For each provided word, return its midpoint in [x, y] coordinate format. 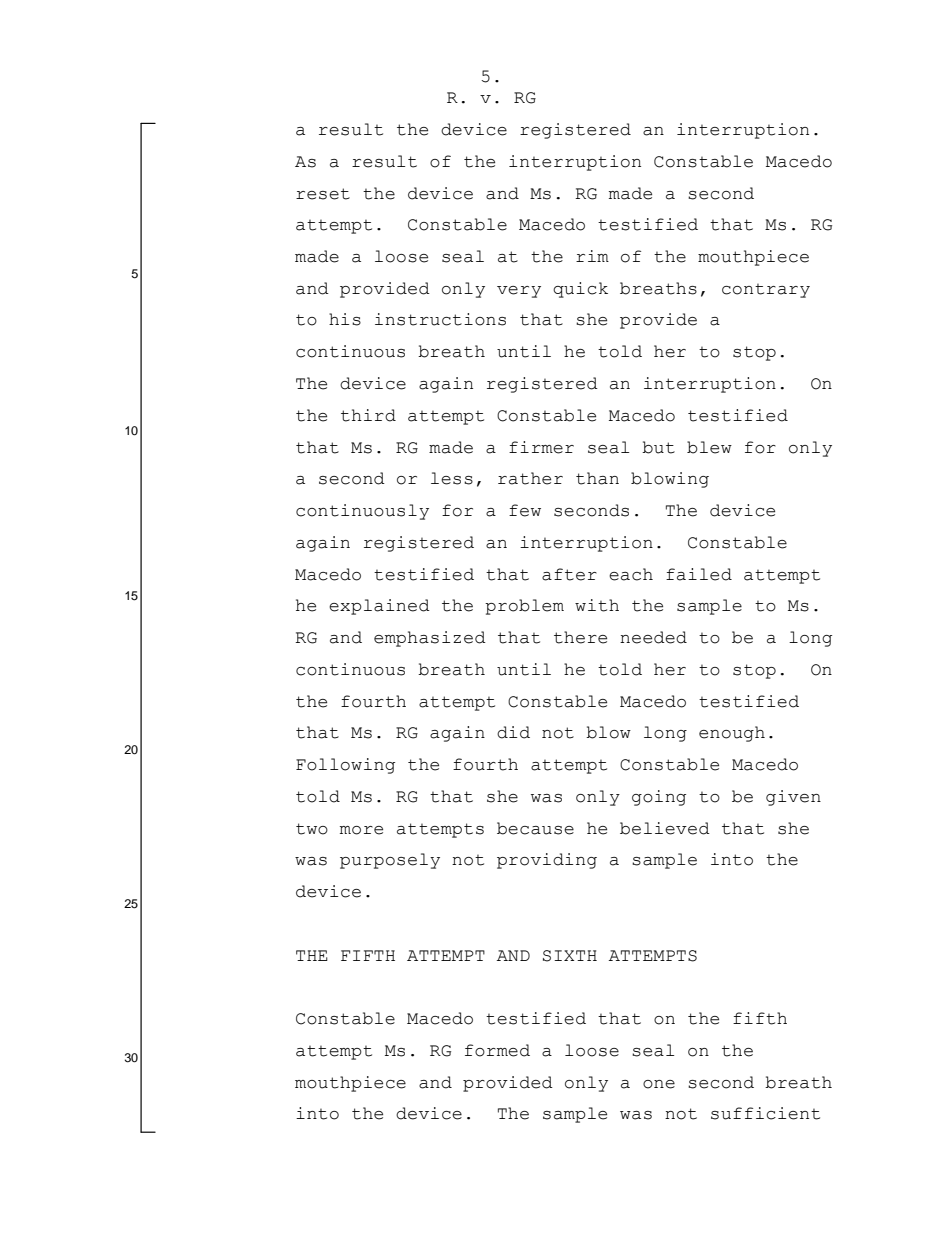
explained [379, 607]
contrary [766, 291]
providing [547, 861]
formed [497, 1050]
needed [653, 637]
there [580, 637]
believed [665, 828]
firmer [541, 447]
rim [592, 256]
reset [323, 194]
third [368, 415]
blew [709, 447]
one [659, 1084]
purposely [390, 861]
